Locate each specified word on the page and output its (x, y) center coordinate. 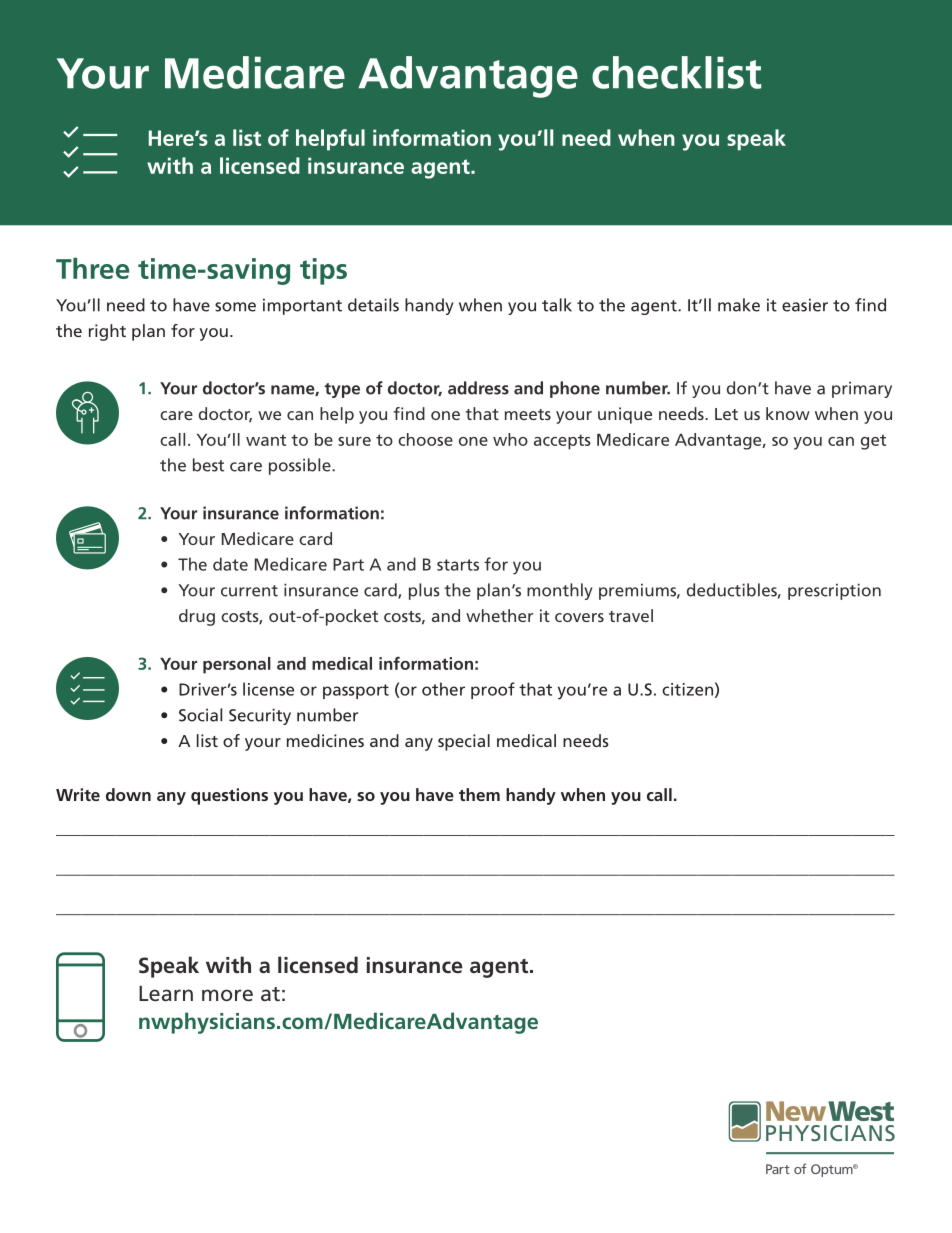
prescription (834, 591)
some (235, 307)
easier (805, 305)
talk (557, 305)
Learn (166, 994)
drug (197, 617)
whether (499, 615)
